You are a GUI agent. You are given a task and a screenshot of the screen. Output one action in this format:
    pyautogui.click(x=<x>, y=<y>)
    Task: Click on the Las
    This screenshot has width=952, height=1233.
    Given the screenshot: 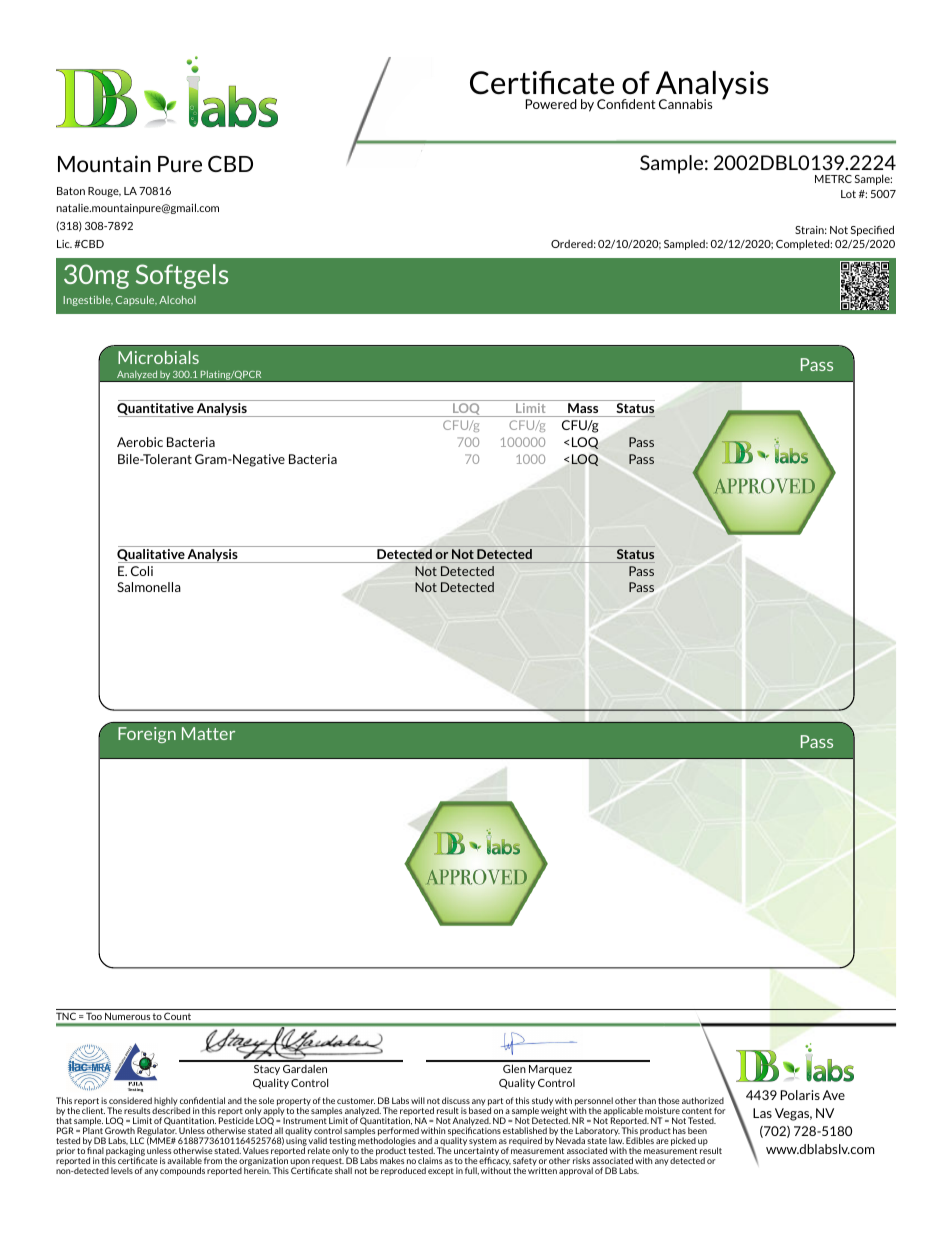 What is the action you would take?
    pyautogui.click(x=762, y=1113)
